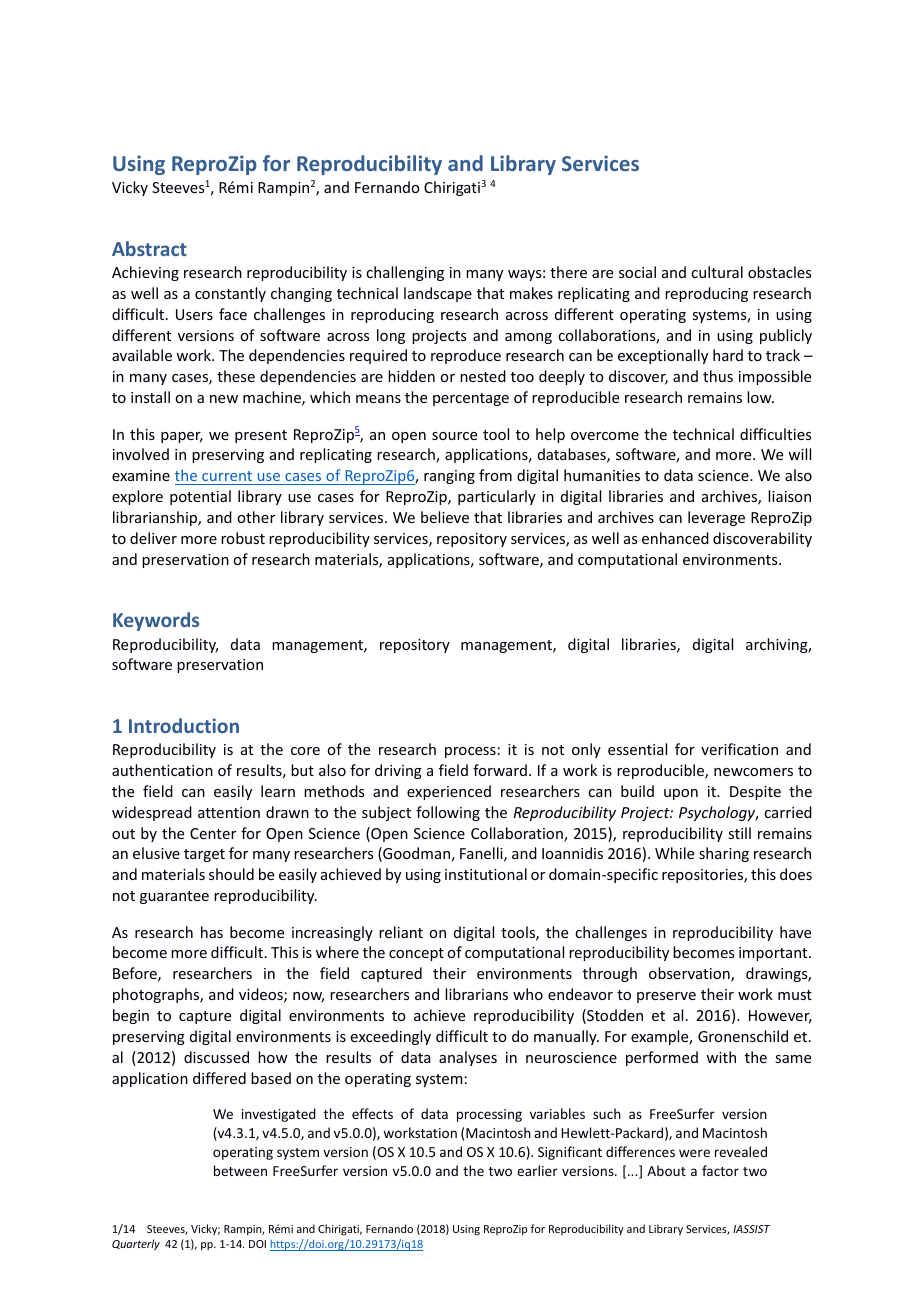 The height and width of the screenshot is (1308, 924). I want to click on between, so click(240, 1170).
